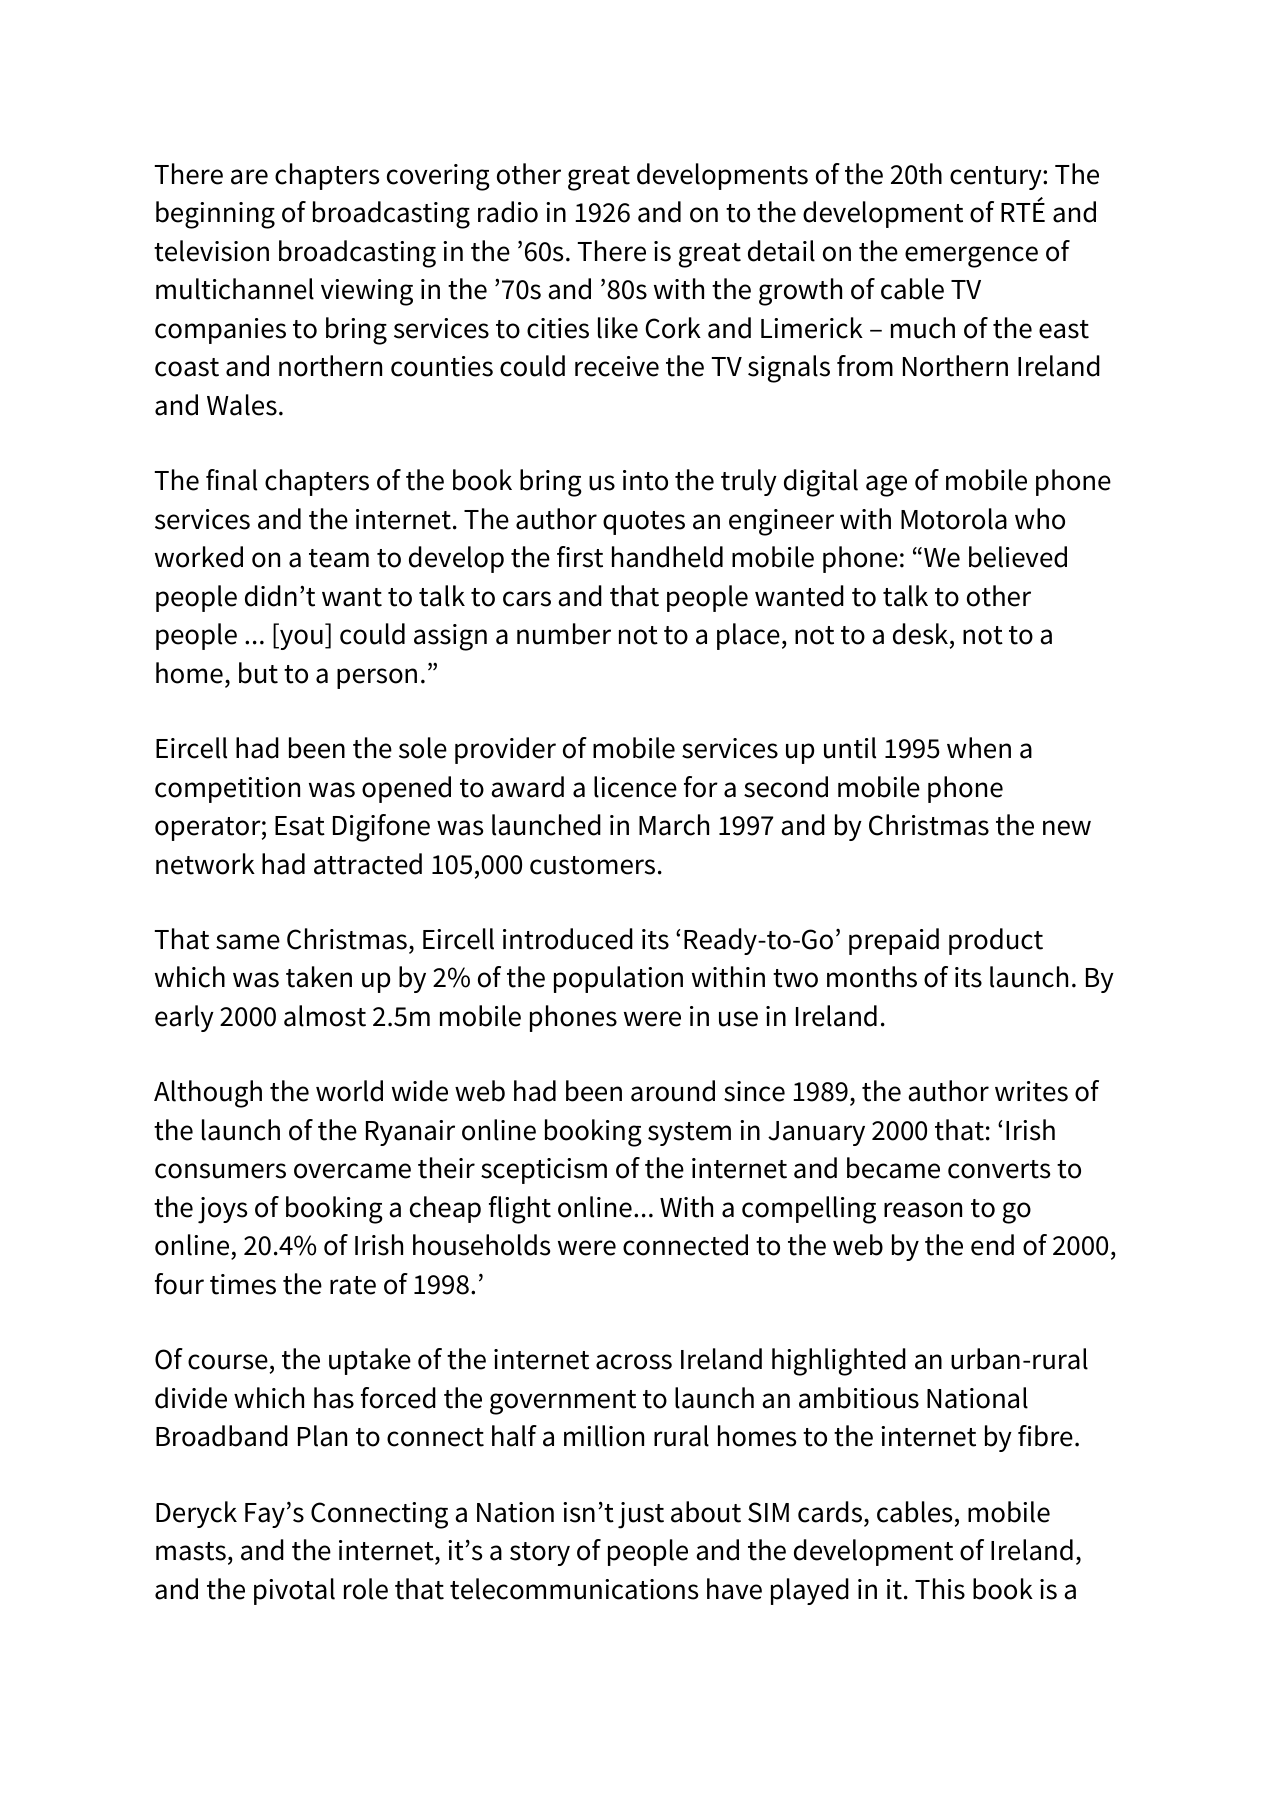  I want to click on around, so click(673, 1091).
